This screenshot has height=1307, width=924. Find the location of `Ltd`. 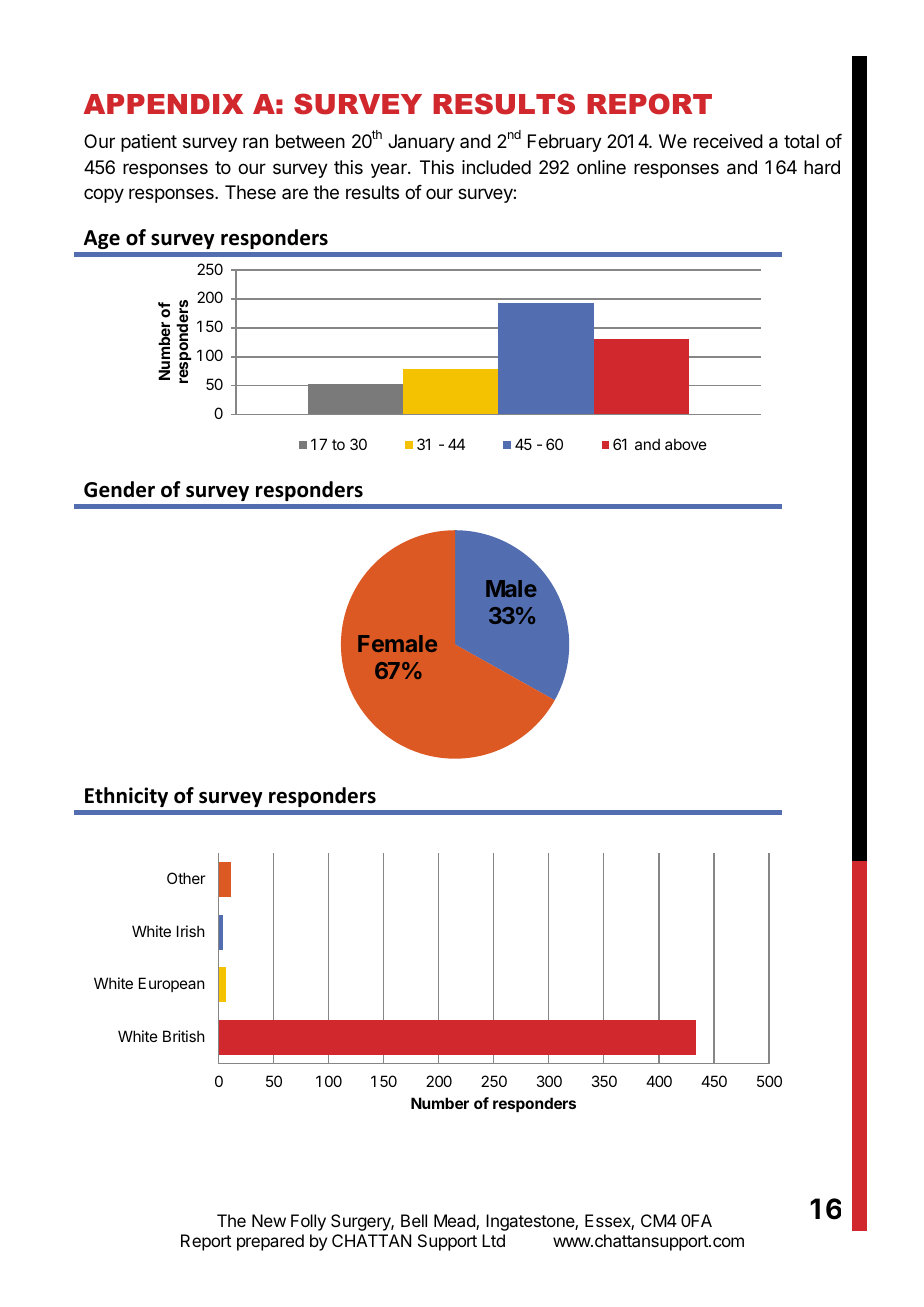

Ltd is located at coordinates (493, 1240).
